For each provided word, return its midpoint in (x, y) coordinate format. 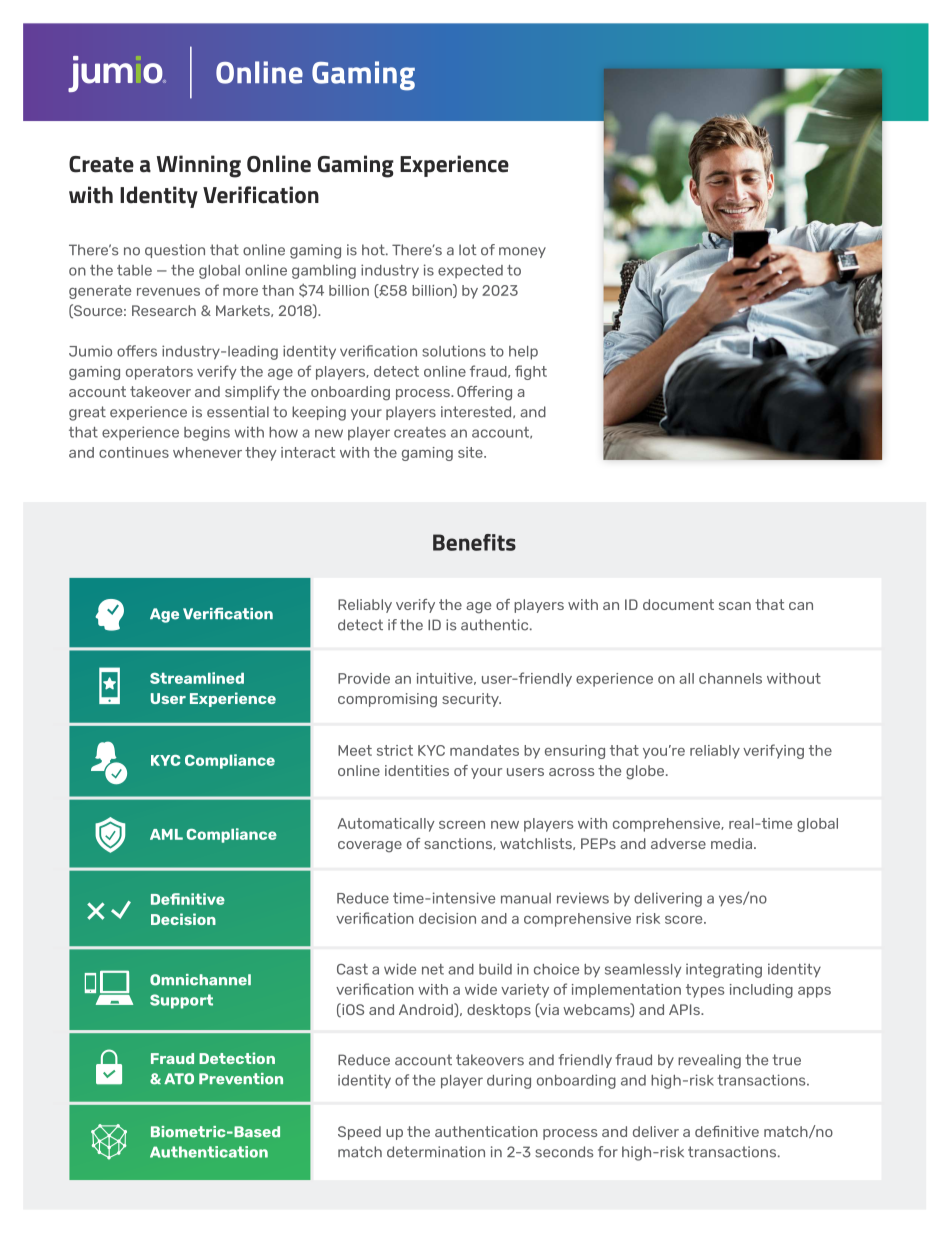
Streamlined (197, 678)
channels (730, 678)
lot (468, 250)
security (471, 700)
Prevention (241, 1079)
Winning (199, 166)
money (522, 252)
